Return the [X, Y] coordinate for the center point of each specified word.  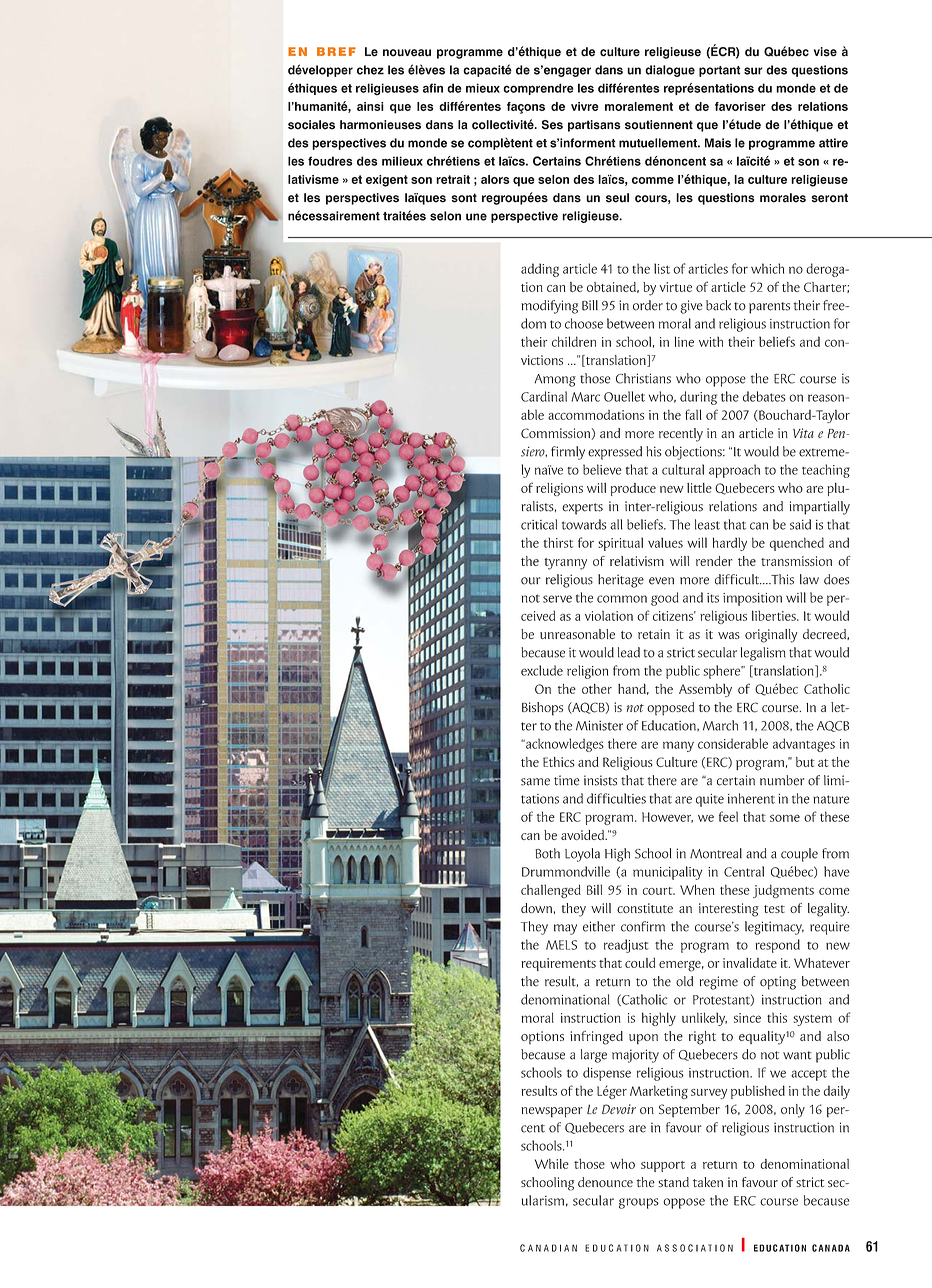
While [552, 1164]
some [785, 818]
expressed [615, 453]
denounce [605, 1182]
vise [825, 52]
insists [600, 780]
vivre [585, 106]
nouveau [407, 53]
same [535, 782]
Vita [803, 433]
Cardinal [544, 396]
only [793, 1111]
